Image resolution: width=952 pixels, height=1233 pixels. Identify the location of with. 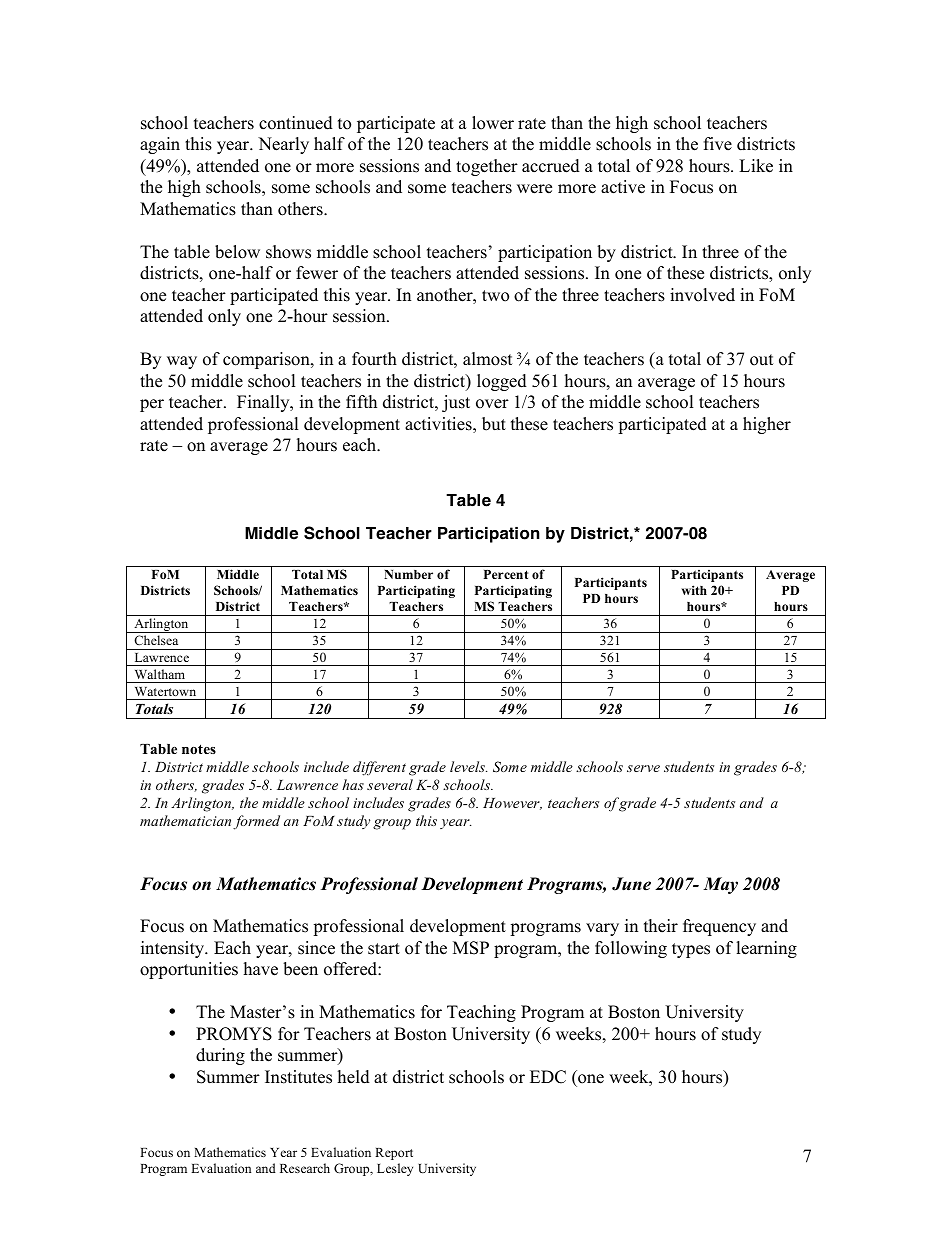
(694, 590).
